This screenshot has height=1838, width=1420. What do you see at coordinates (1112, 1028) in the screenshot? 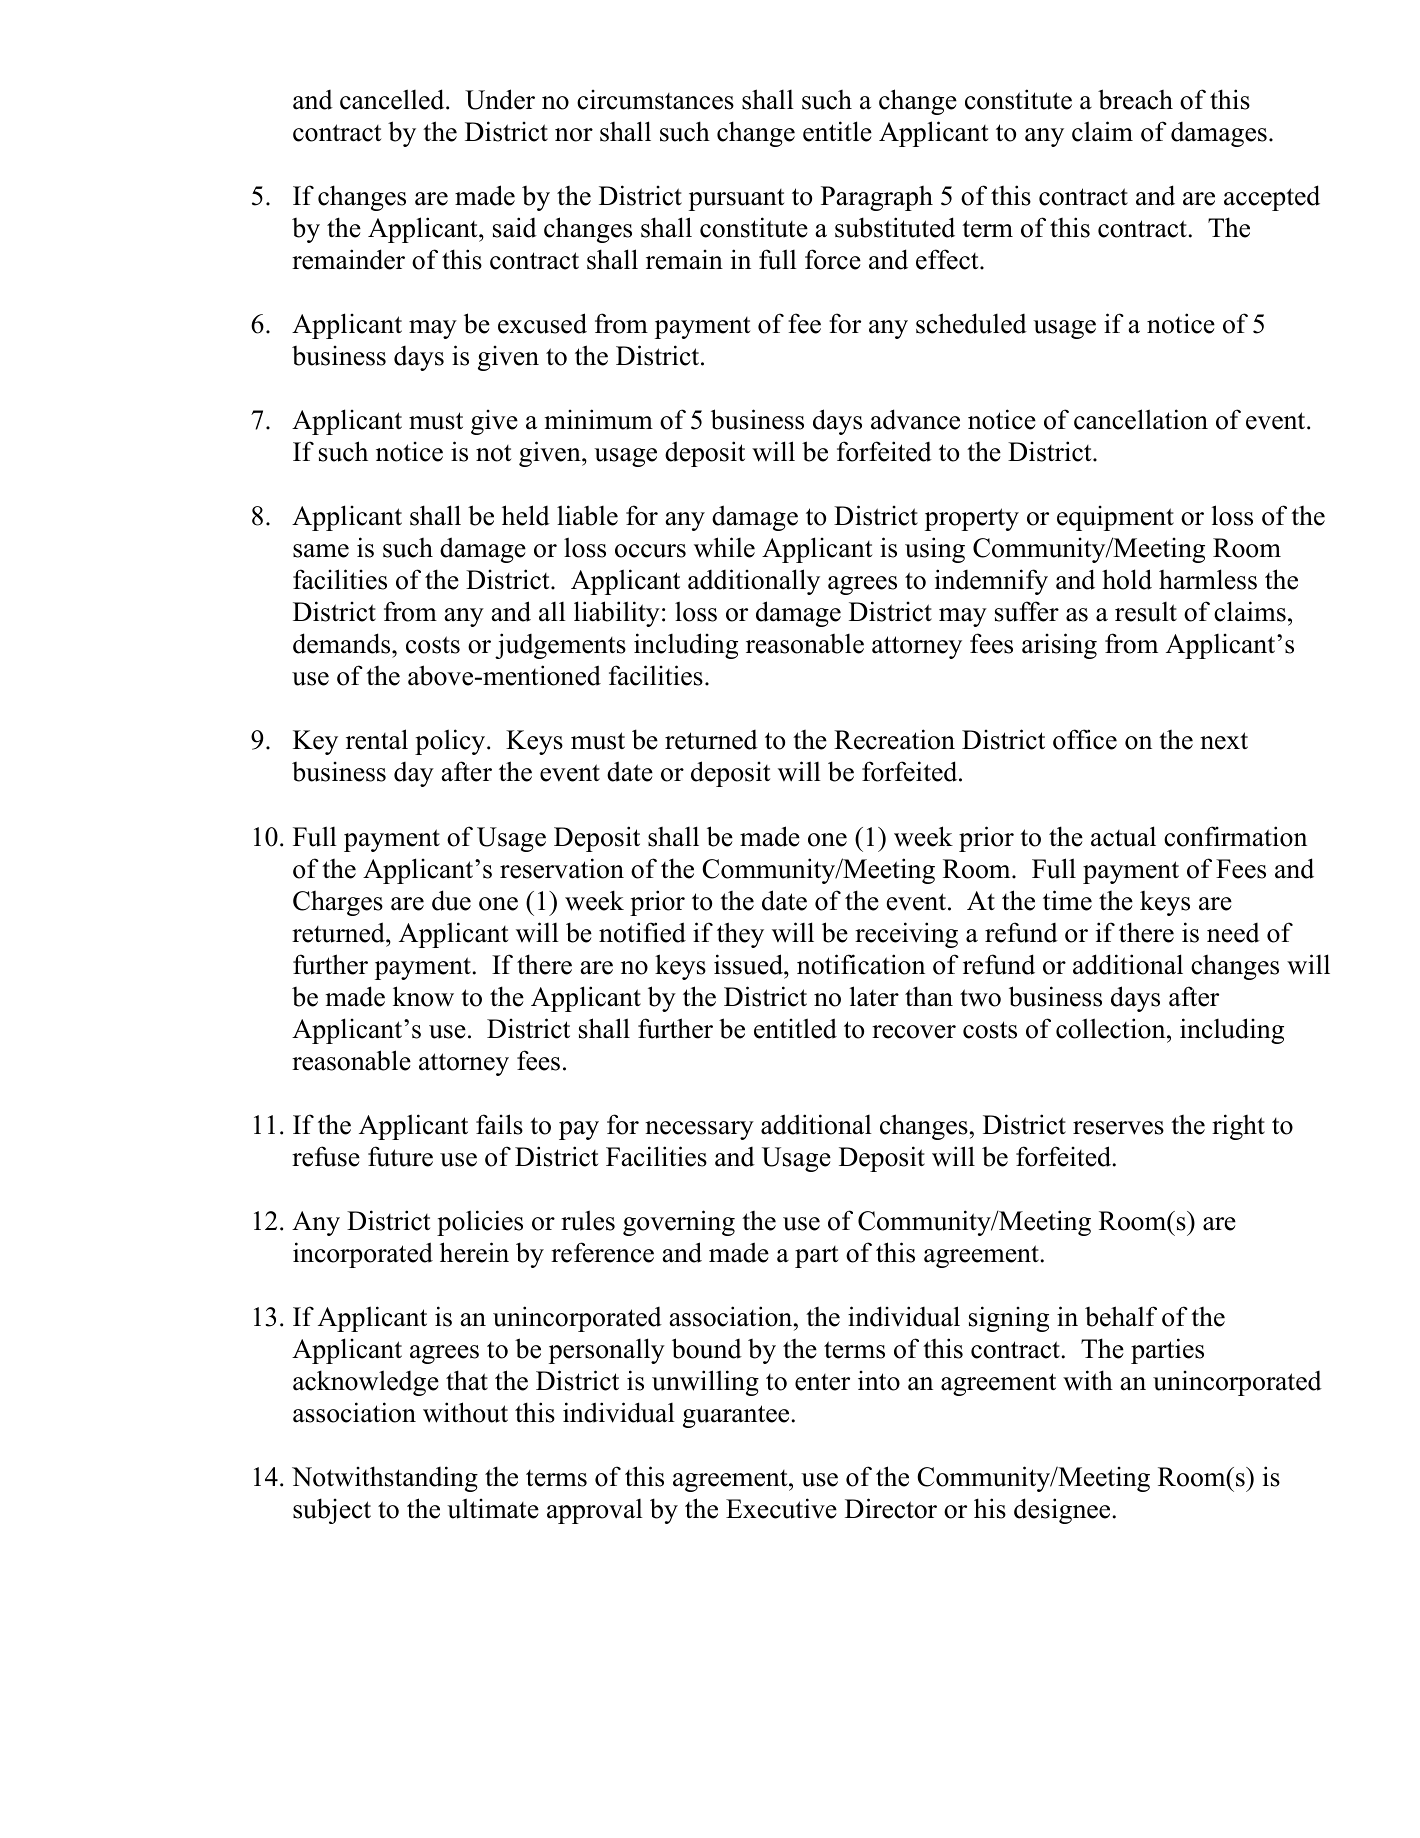
I see `collection` at bounding box center [1112, 1028].
